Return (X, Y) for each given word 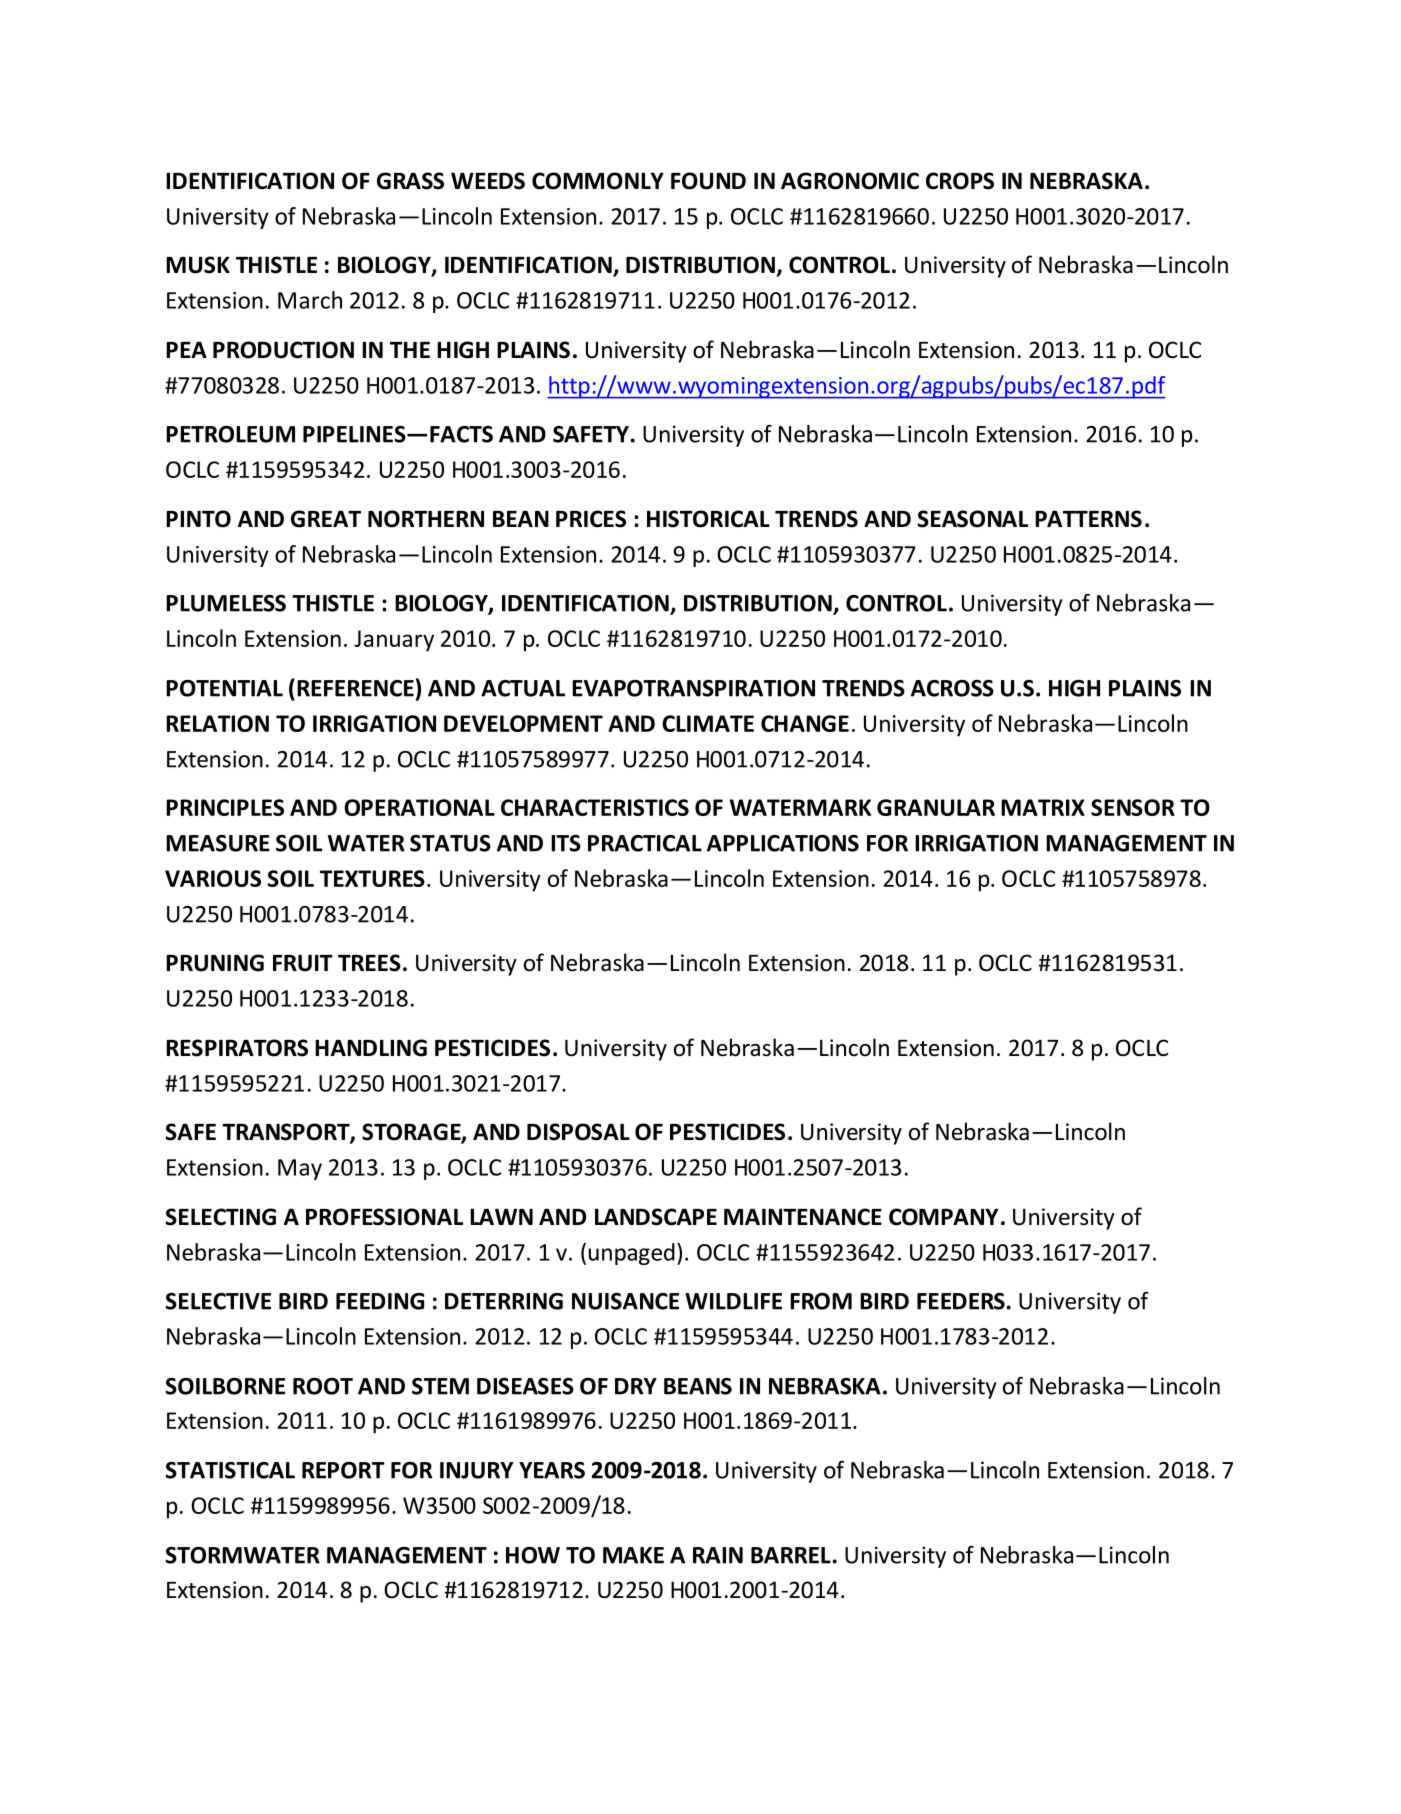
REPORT (343, 1470)
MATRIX (1043, 807)
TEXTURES (372, 878)
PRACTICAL (645, 843)
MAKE (633, 1555)
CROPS (960, 181)
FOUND (708, 181)
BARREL (791, 1555)
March (310, 300)
